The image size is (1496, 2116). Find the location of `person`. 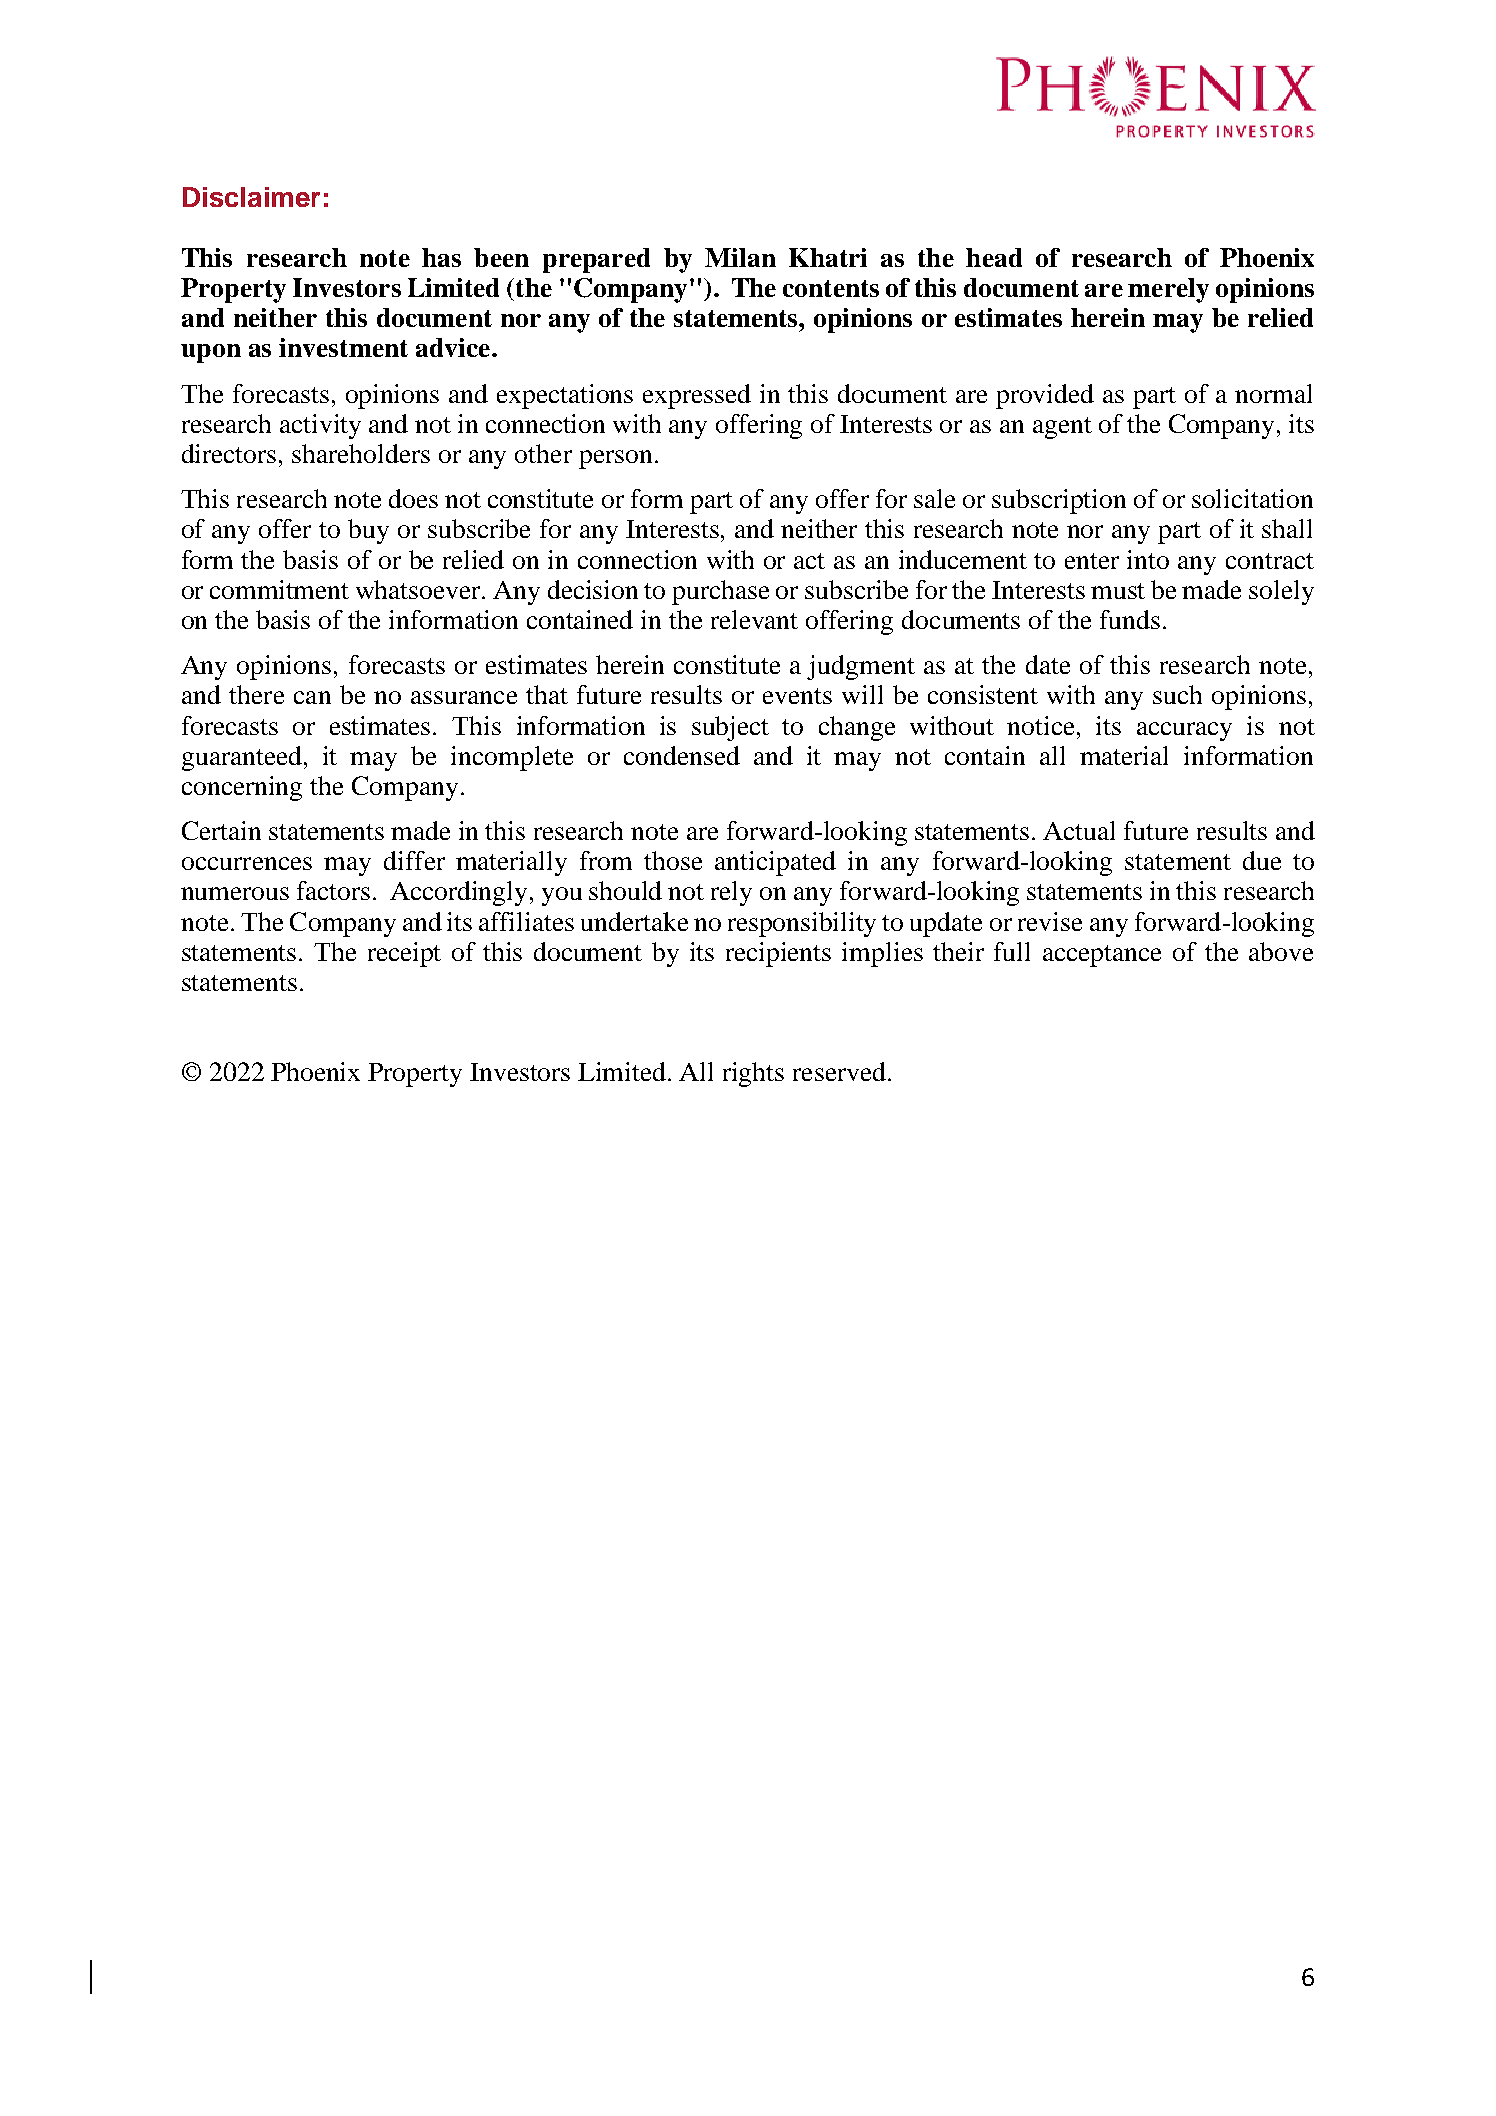

person is located at coordinates (615, 459).
